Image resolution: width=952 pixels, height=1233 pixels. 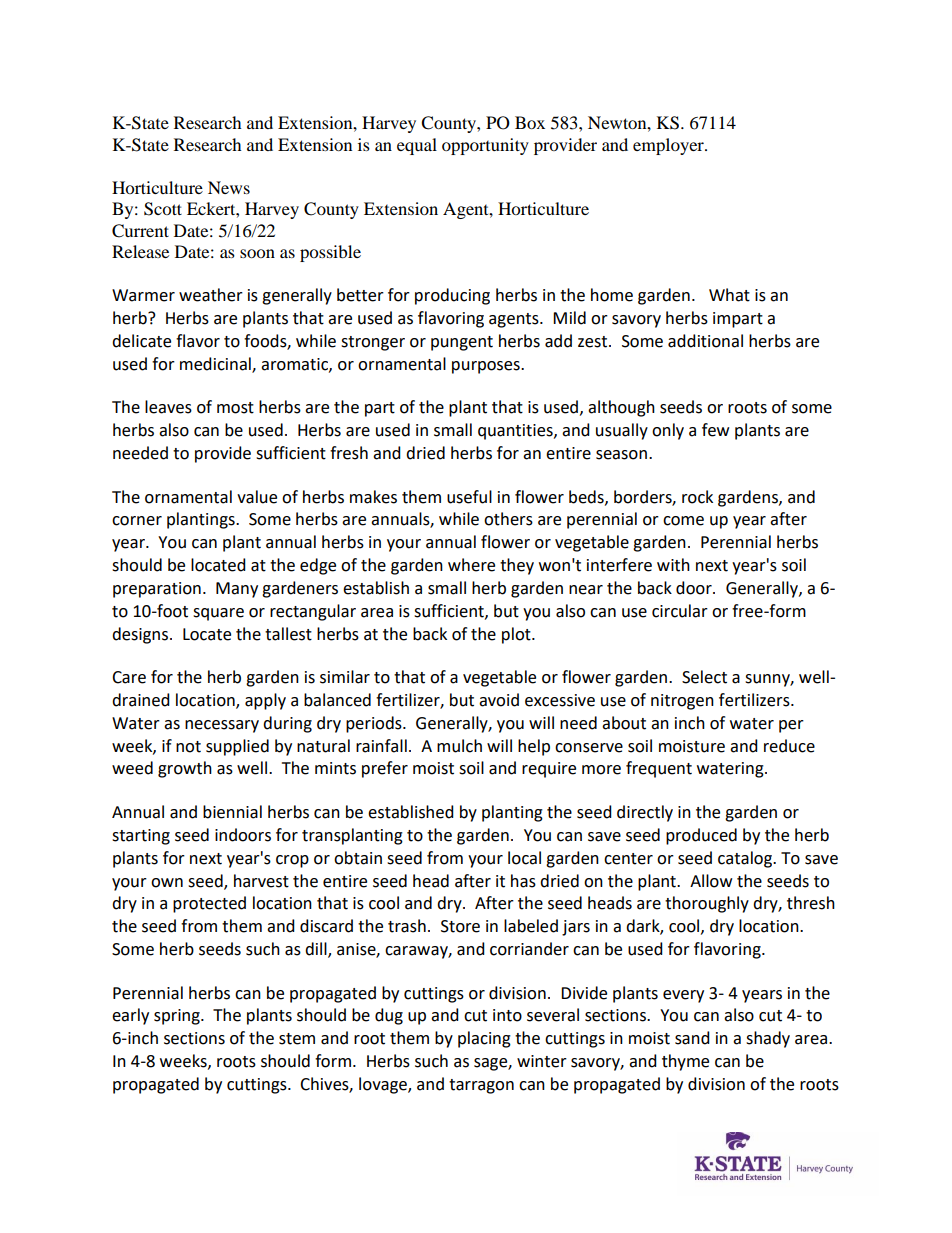 I want to click on where, so click(x=471, y=565).
